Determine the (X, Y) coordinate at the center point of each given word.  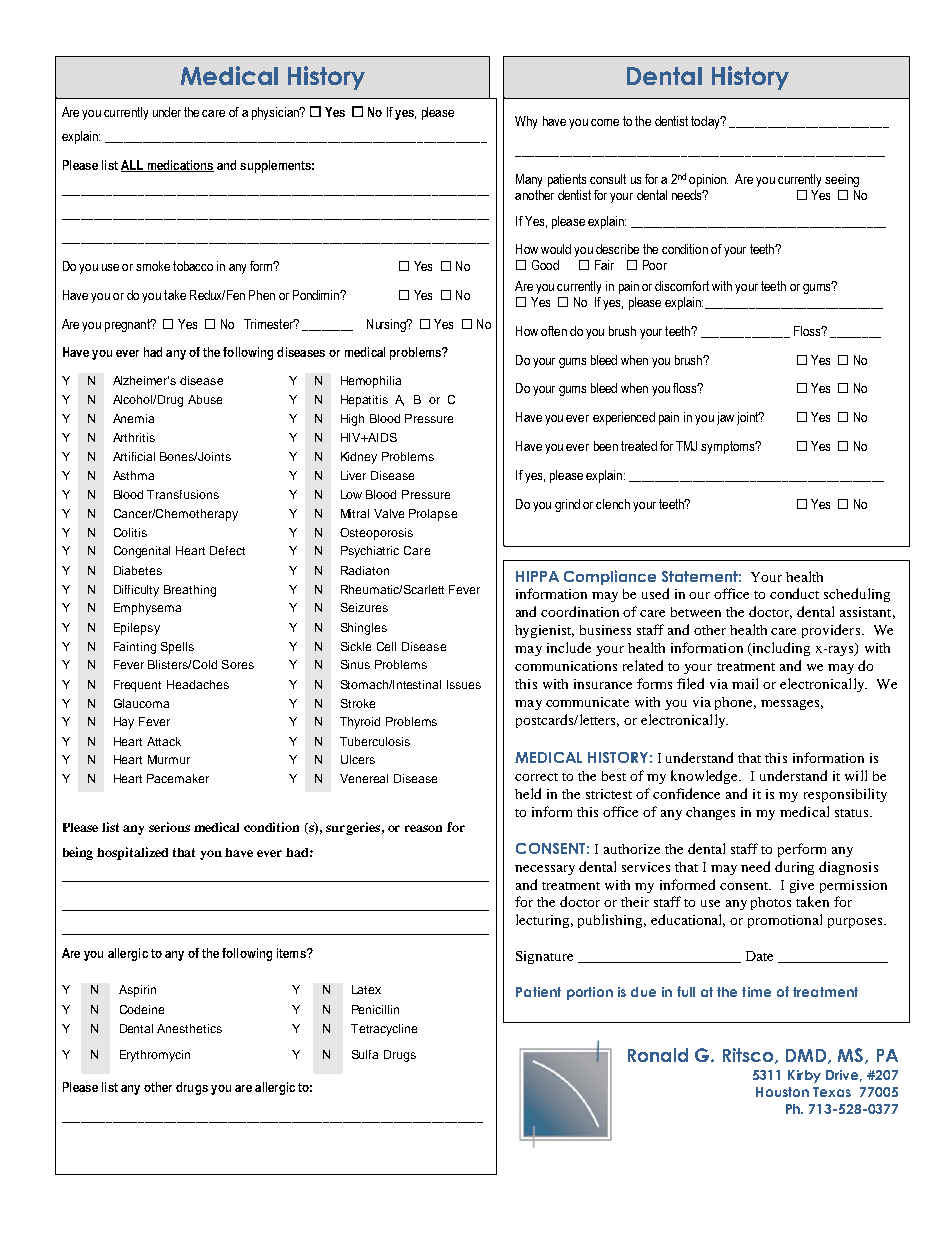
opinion (708, 180)
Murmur (169, 759)
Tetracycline (384, 1030)
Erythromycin (155, 1056)
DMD (807, 1056)
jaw (725, 418)
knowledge (706, 777)
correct (536, 777)
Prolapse (433, 515)
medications (179, 166)
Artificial (134, 456)
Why (526, 122)
